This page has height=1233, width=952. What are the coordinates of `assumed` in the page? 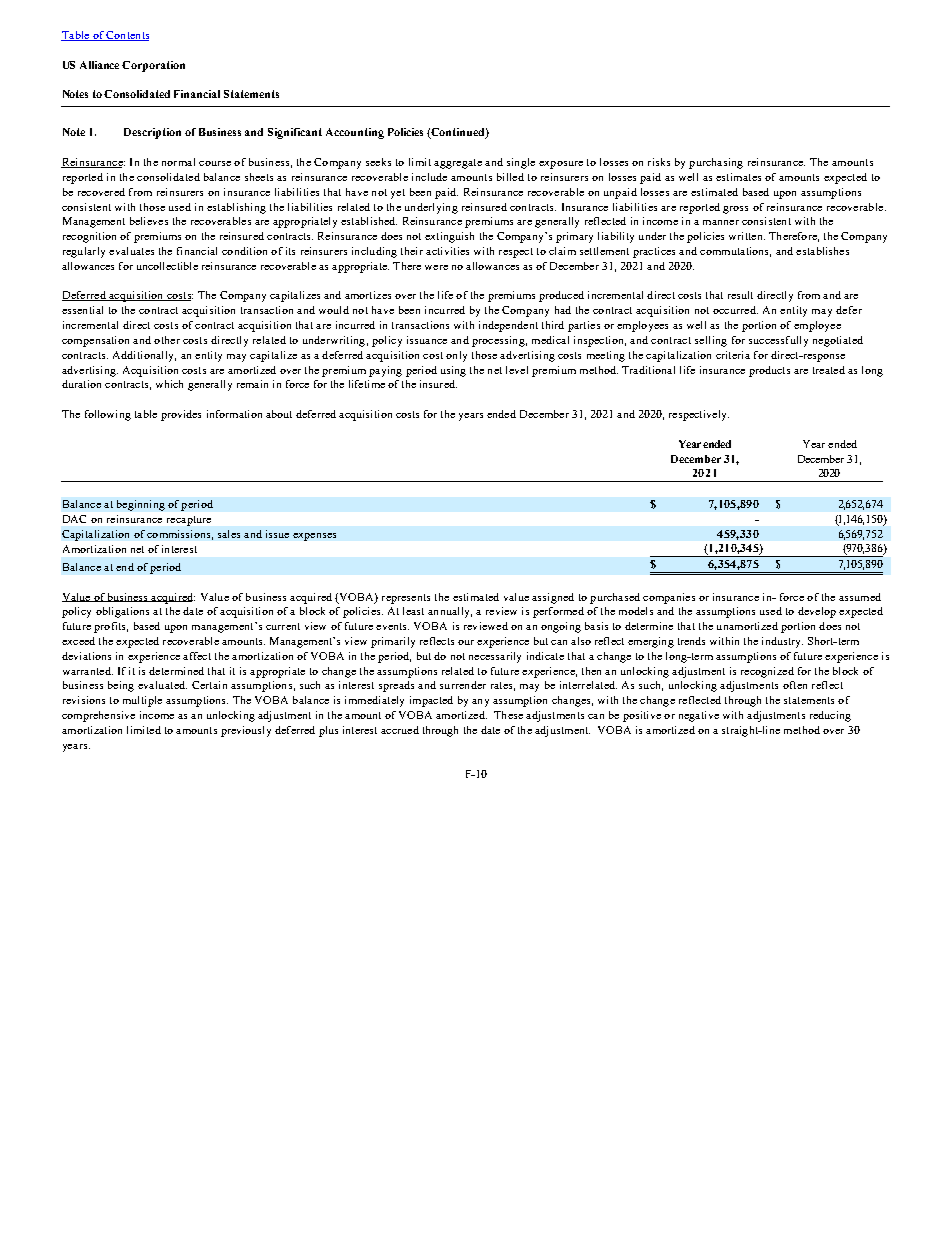 It's located at (860, 597).
